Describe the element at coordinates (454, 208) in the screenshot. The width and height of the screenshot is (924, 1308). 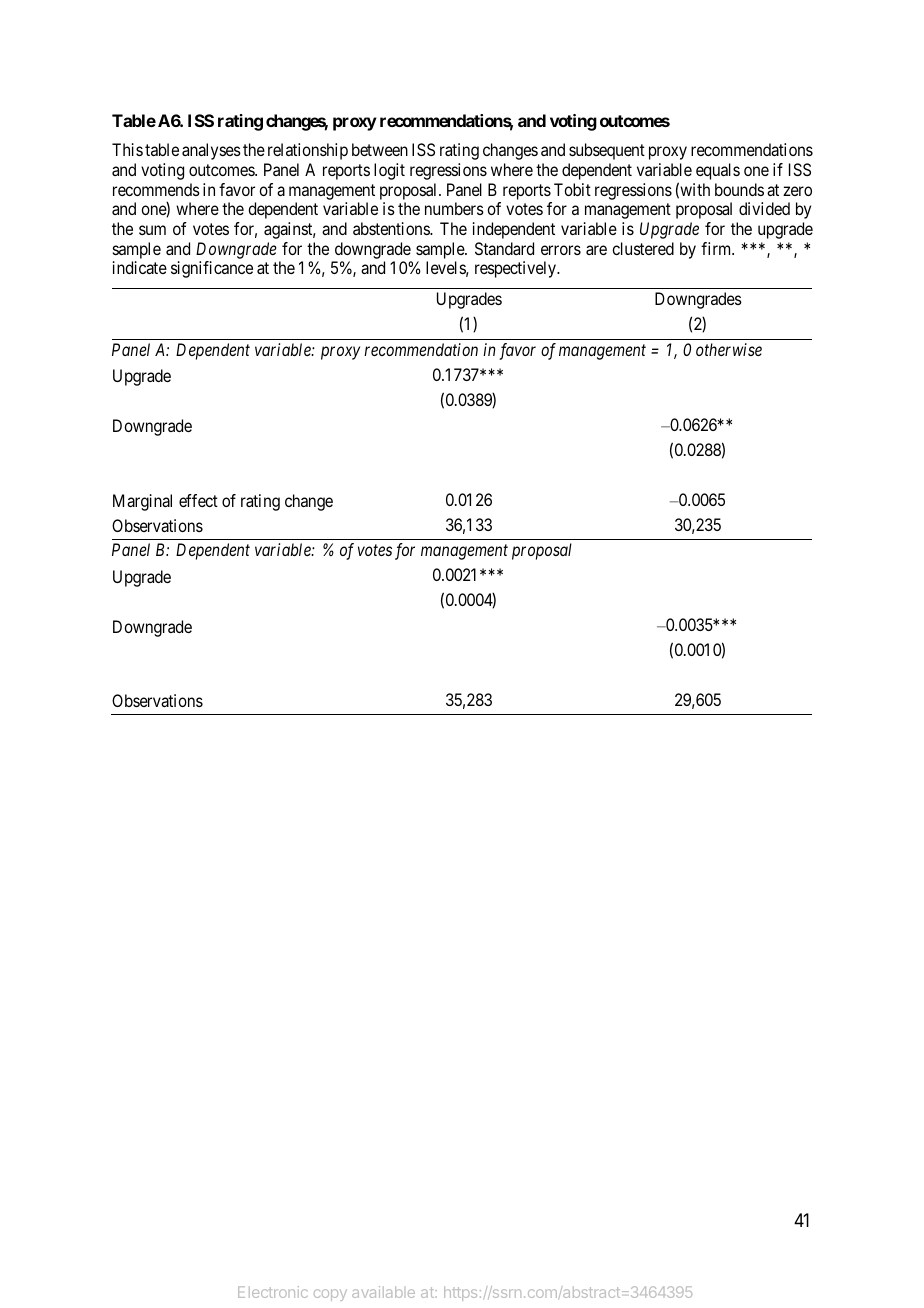
I see `numbers` at that location.
